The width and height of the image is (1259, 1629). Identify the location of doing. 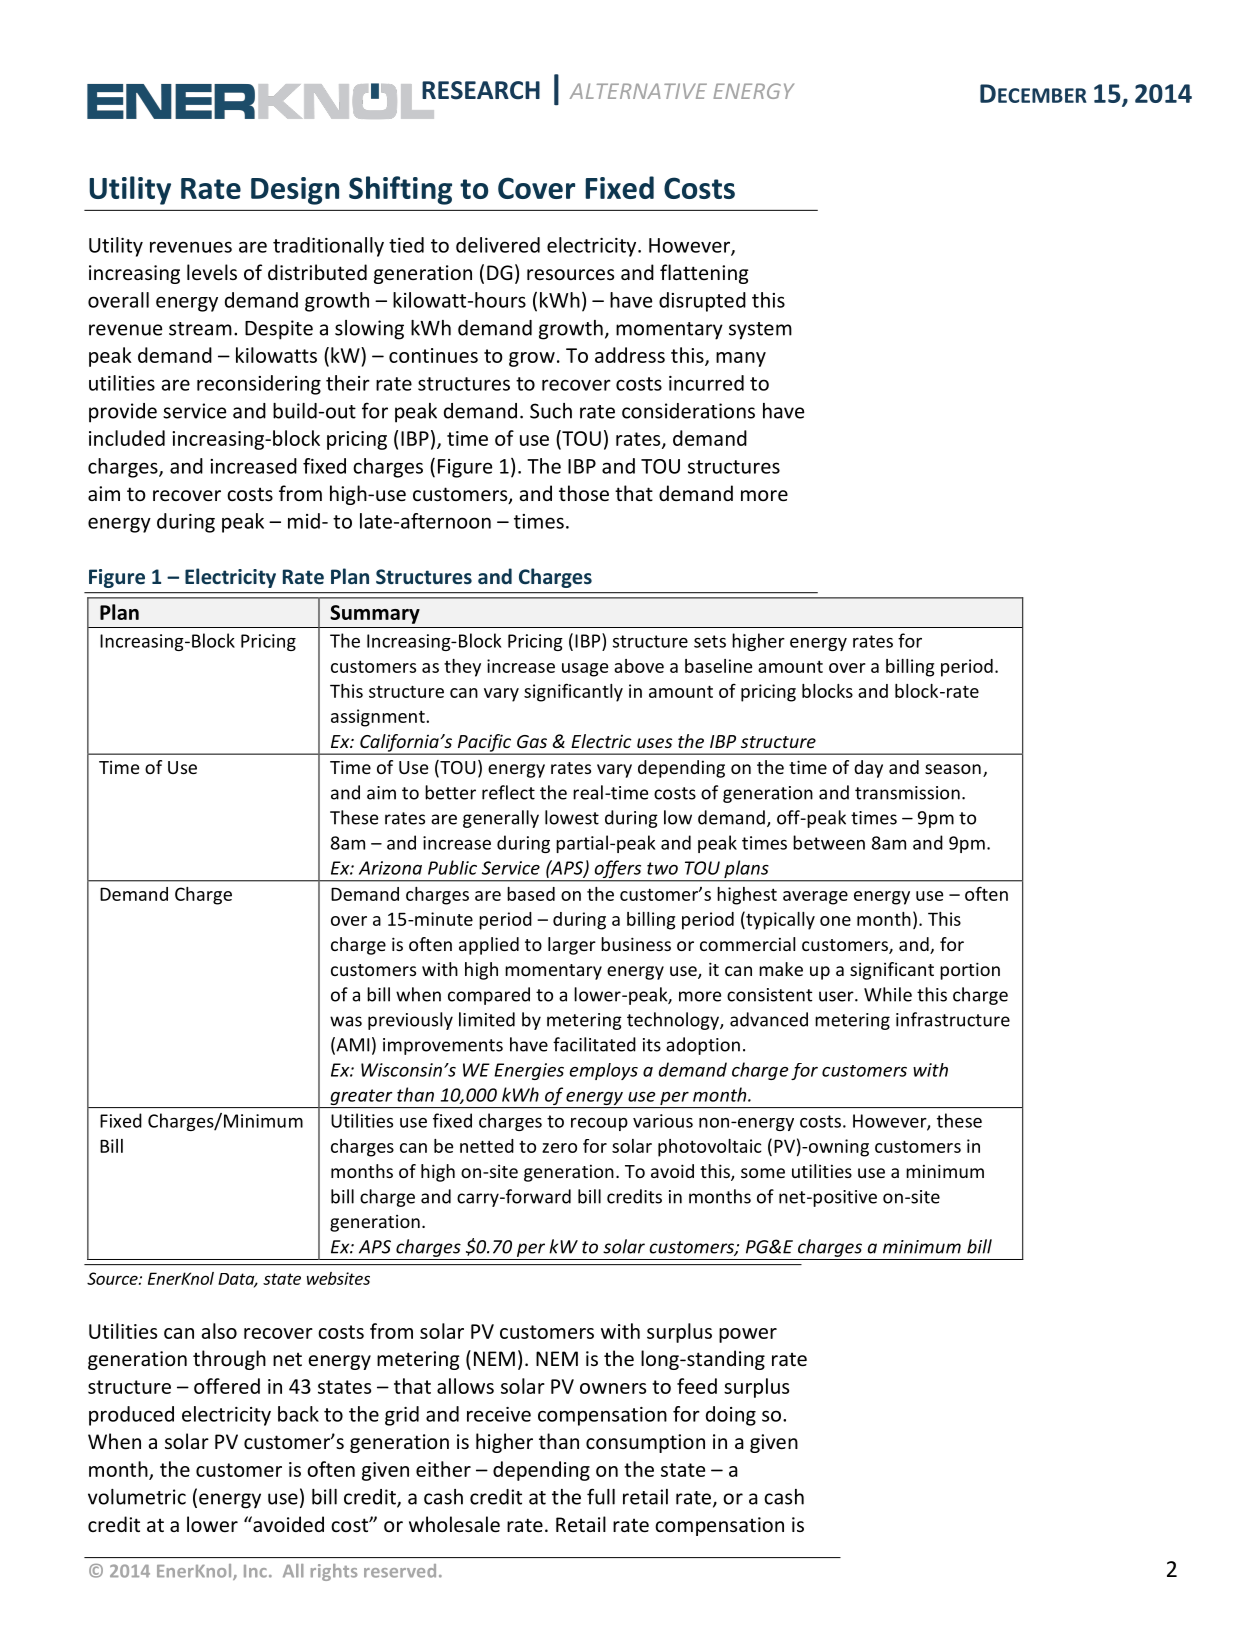
(731, 1416).
